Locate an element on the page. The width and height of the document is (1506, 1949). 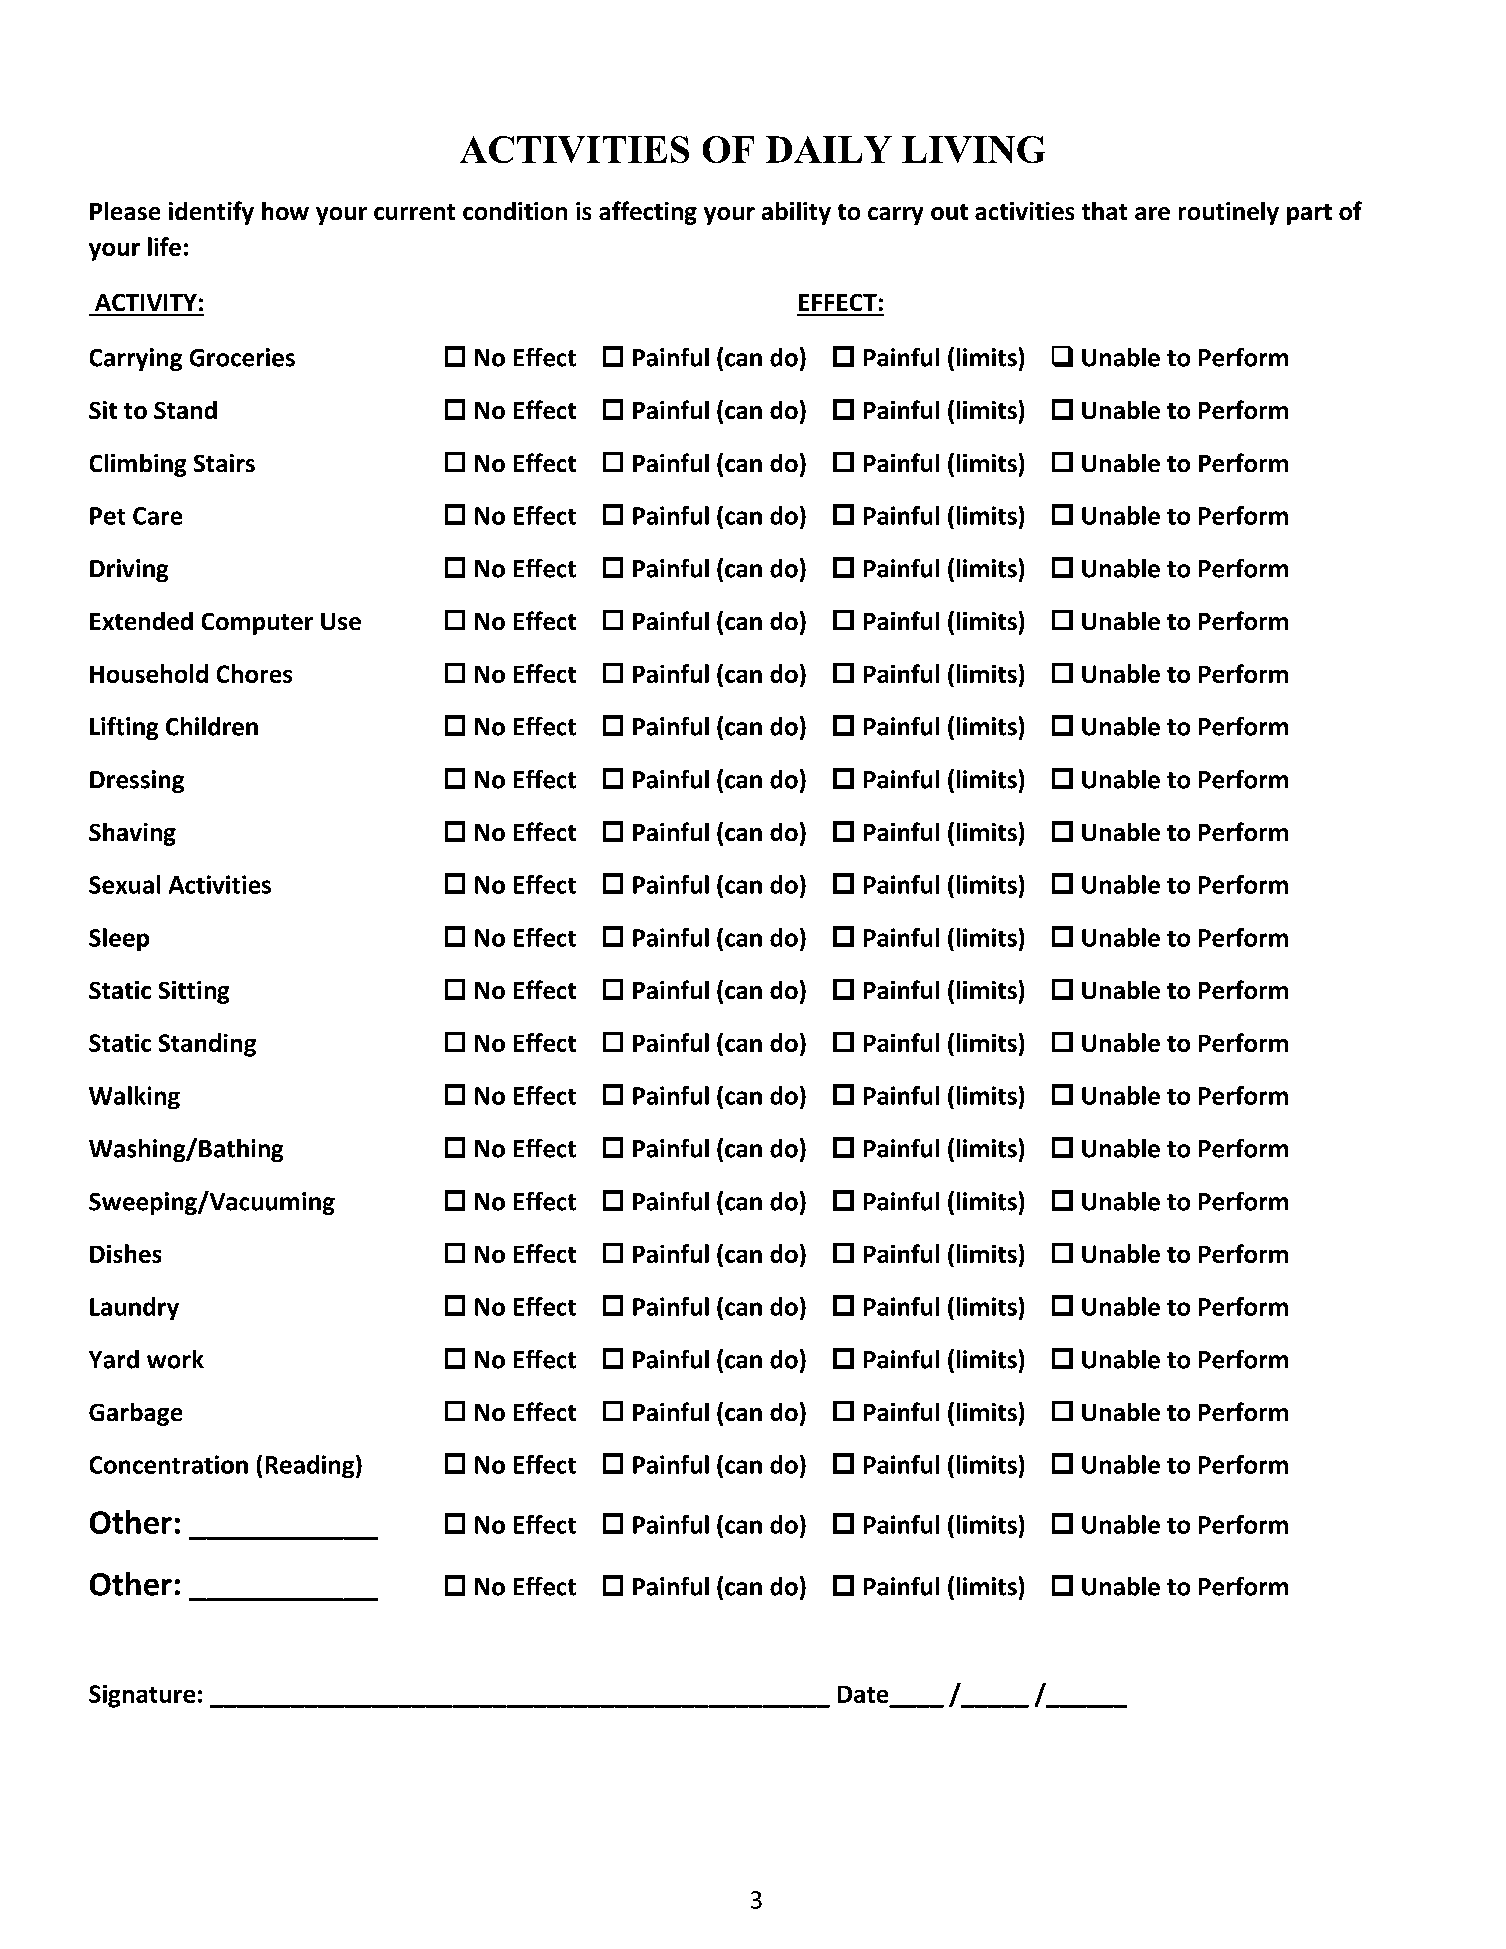
affecting is located at coordinates (648, 213).
